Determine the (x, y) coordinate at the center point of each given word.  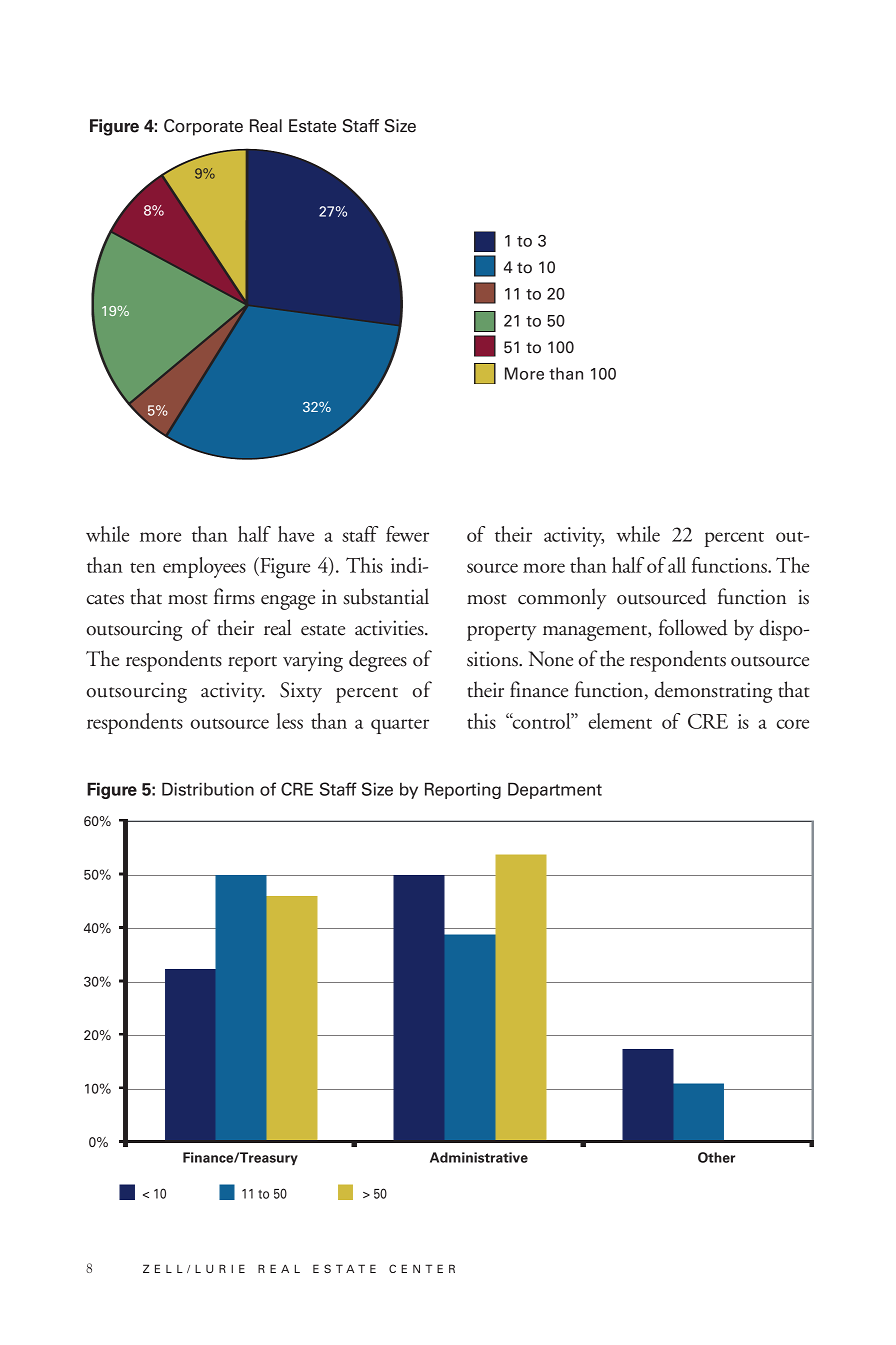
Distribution (208, 789)
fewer (407, 534)
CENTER (422, 1268)
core (793, 724)
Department (555, 790)
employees (204, 567)
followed (693, 627)
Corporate (203, 127)
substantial (386, 596)
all (677, 565)
